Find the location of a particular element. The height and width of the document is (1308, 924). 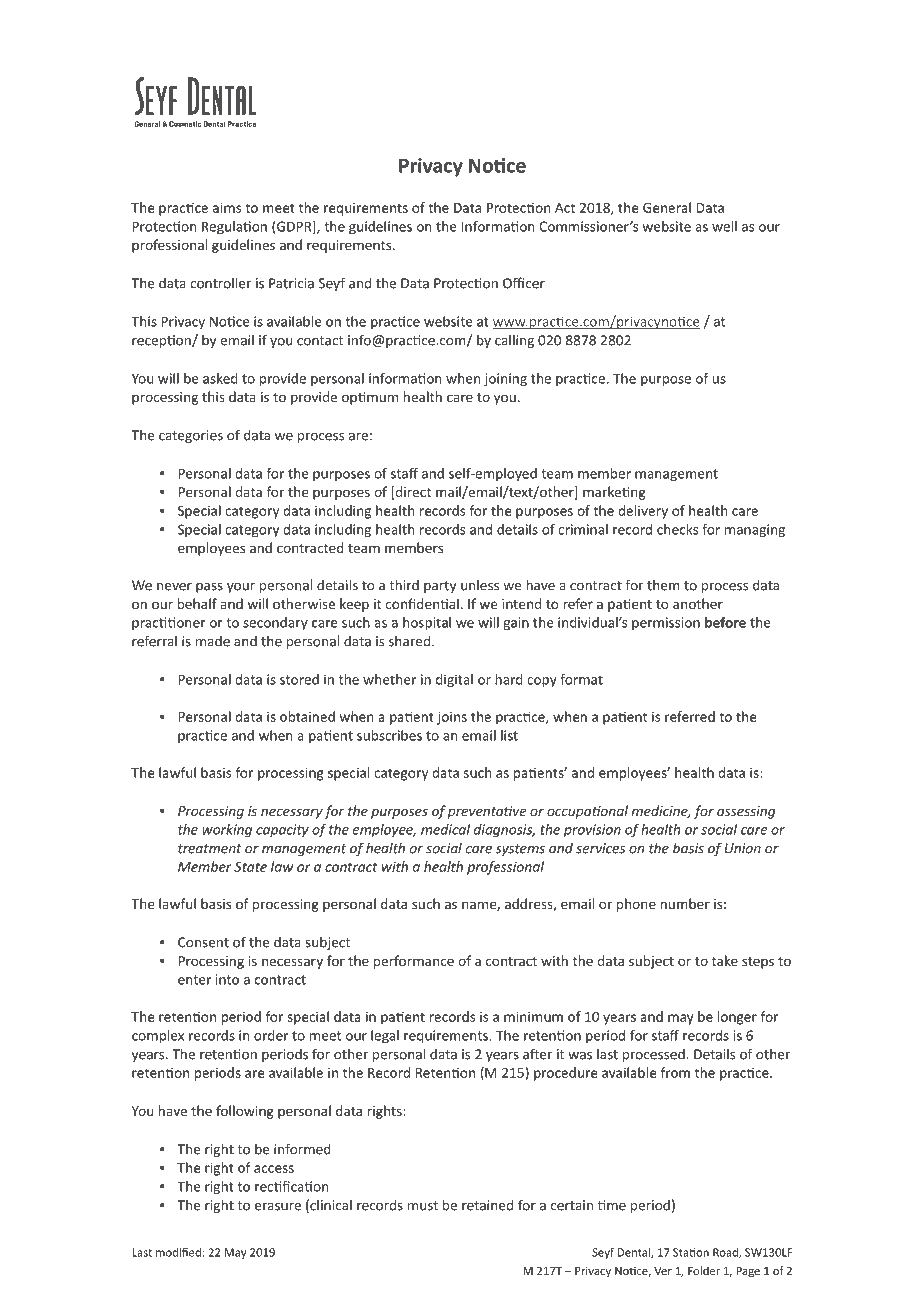

Officer is located at coordinates (524, 283).
